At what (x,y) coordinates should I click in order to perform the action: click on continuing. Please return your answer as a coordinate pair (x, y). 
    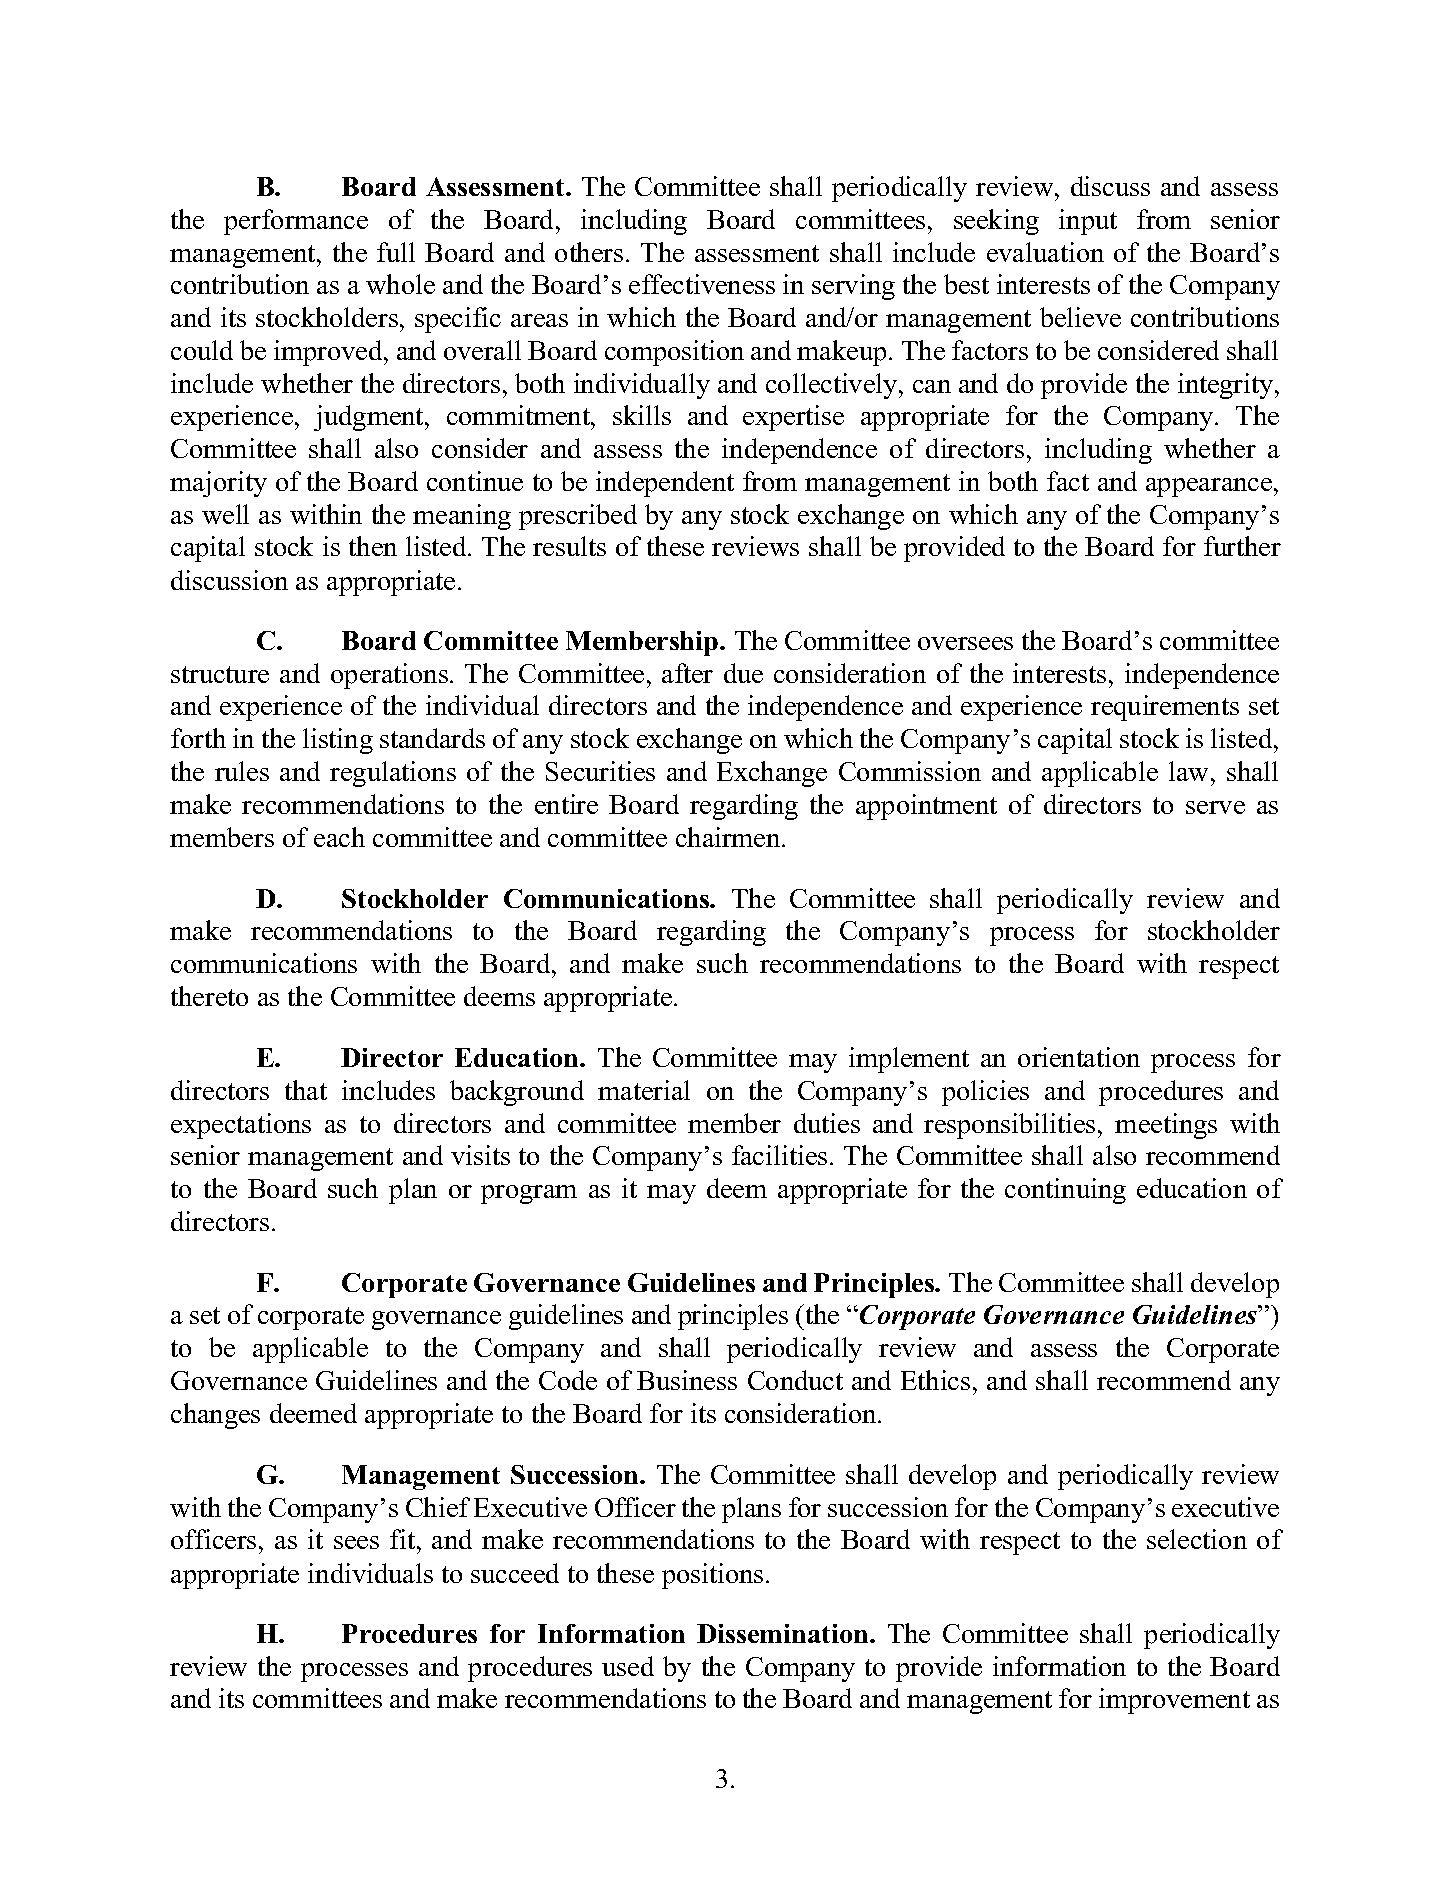
    Looking at the image, I should click on (1065, 1191).
